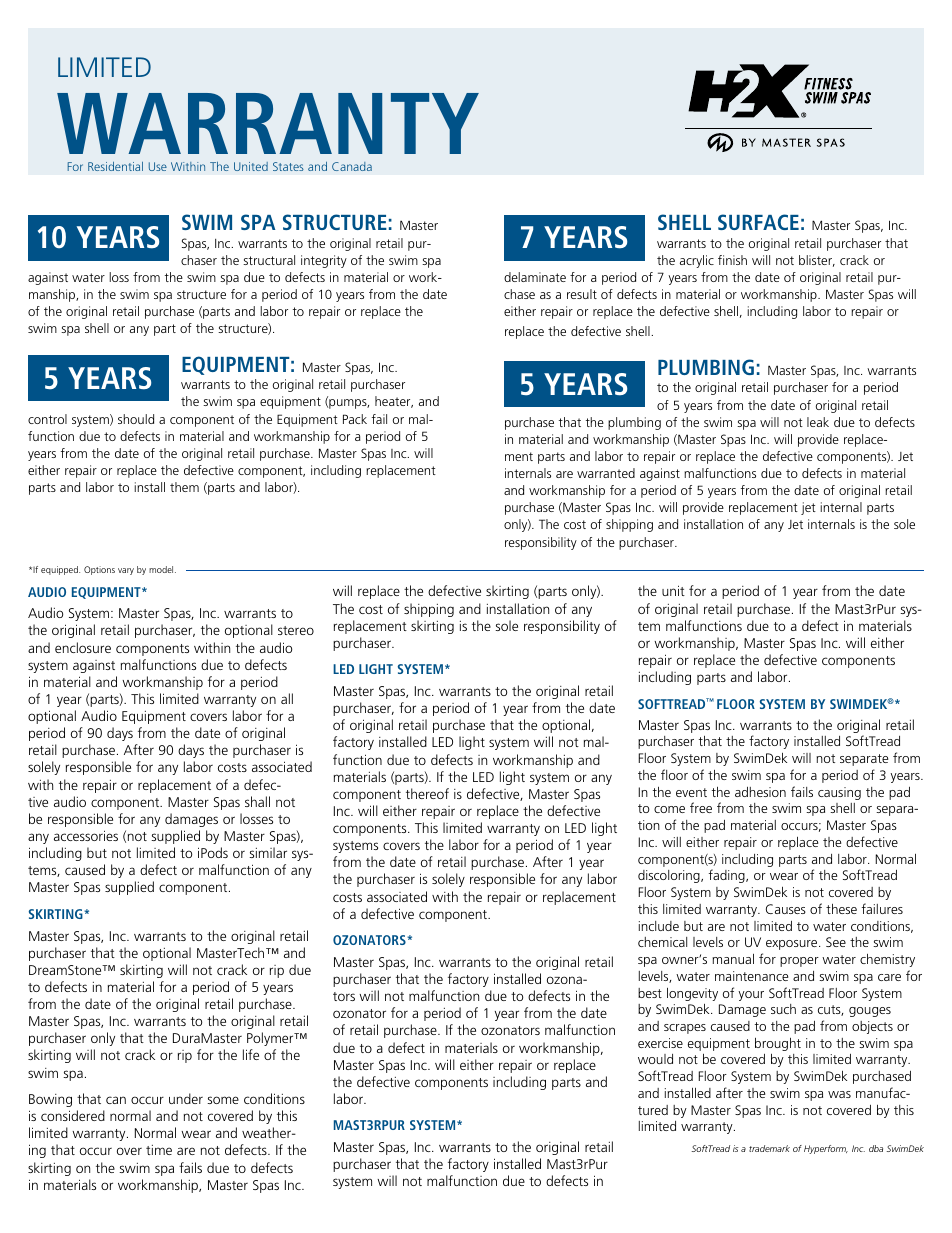 This screenshot has width=952, height=1233. Describe the element at coordinates (159, 1150) in the screenshot. I see `time` at that location.
